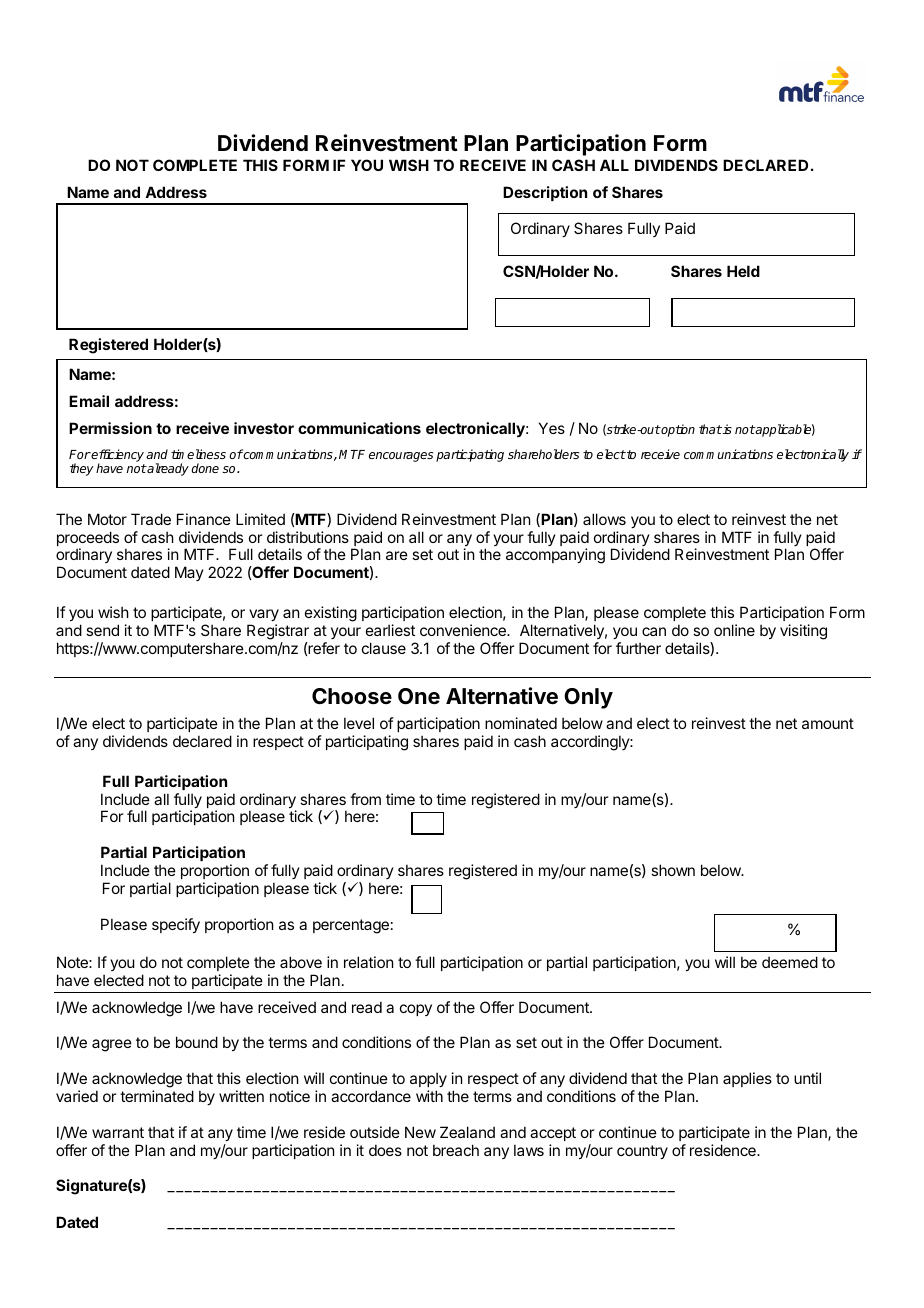 The image size is (924, 1308). What do you see at coordinates (545, 193) in the page?
I see `Description` at bounding box center [545, 193].
